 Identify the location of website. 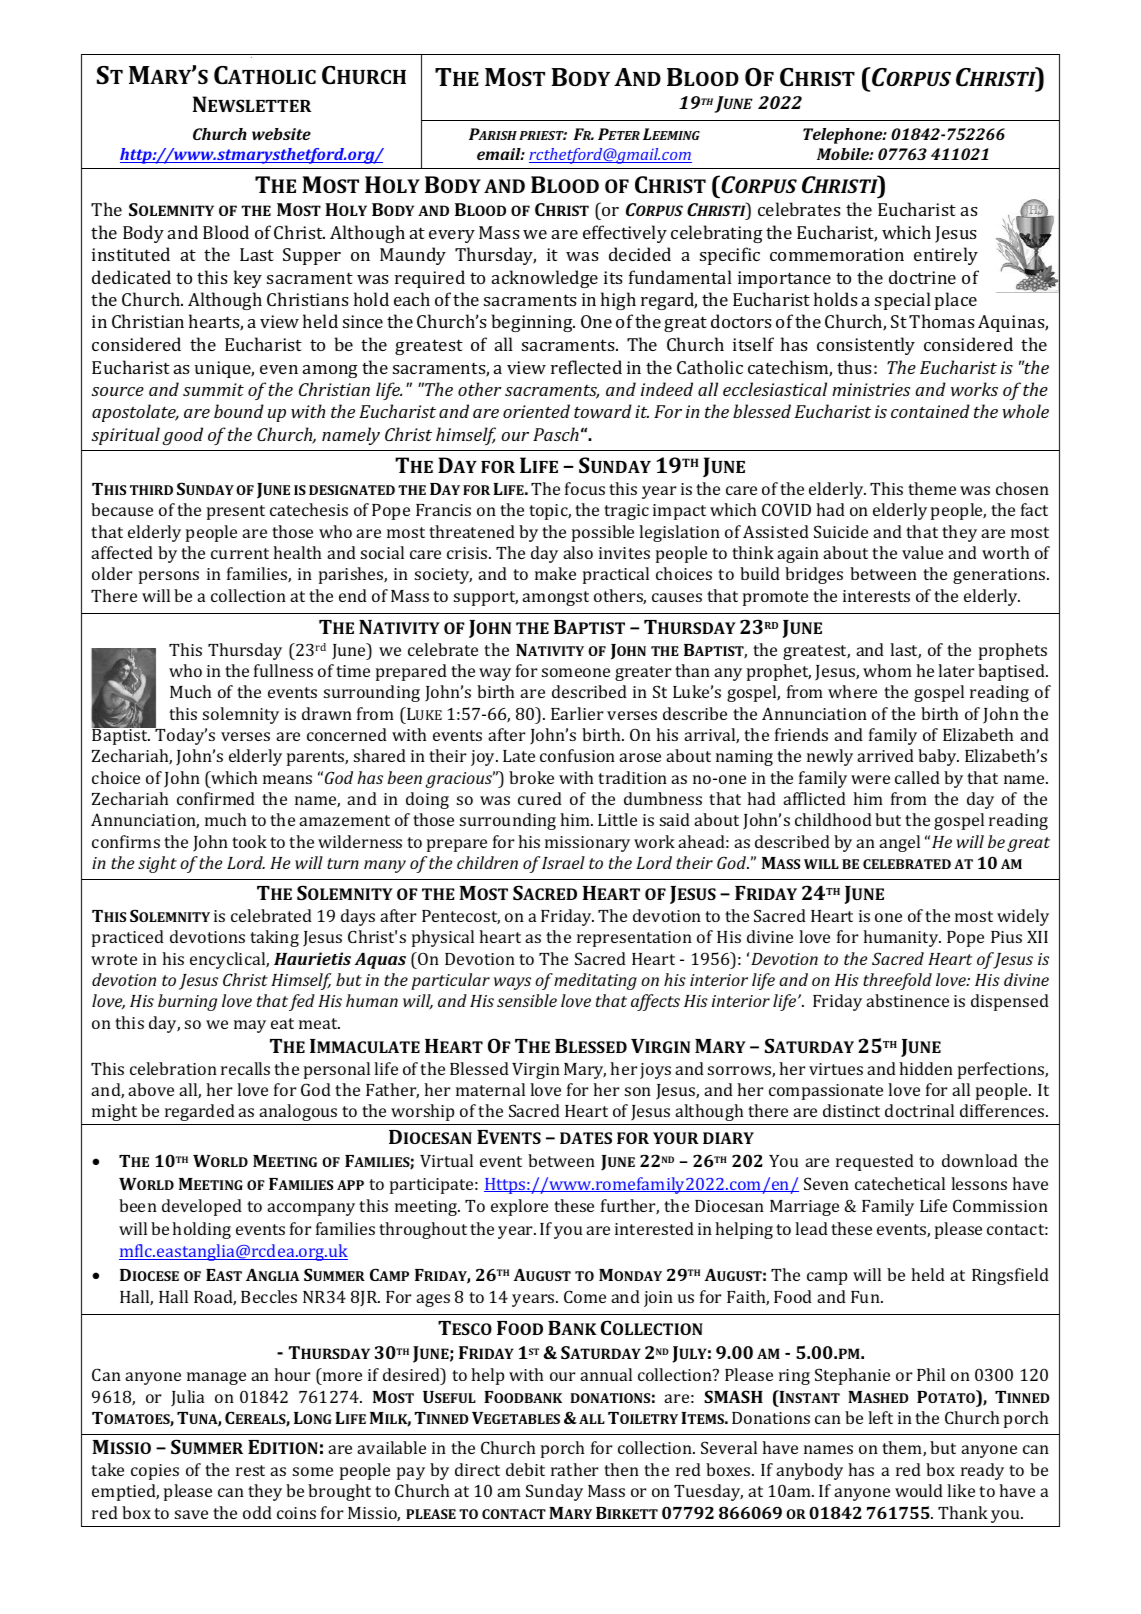
(281, 134).
